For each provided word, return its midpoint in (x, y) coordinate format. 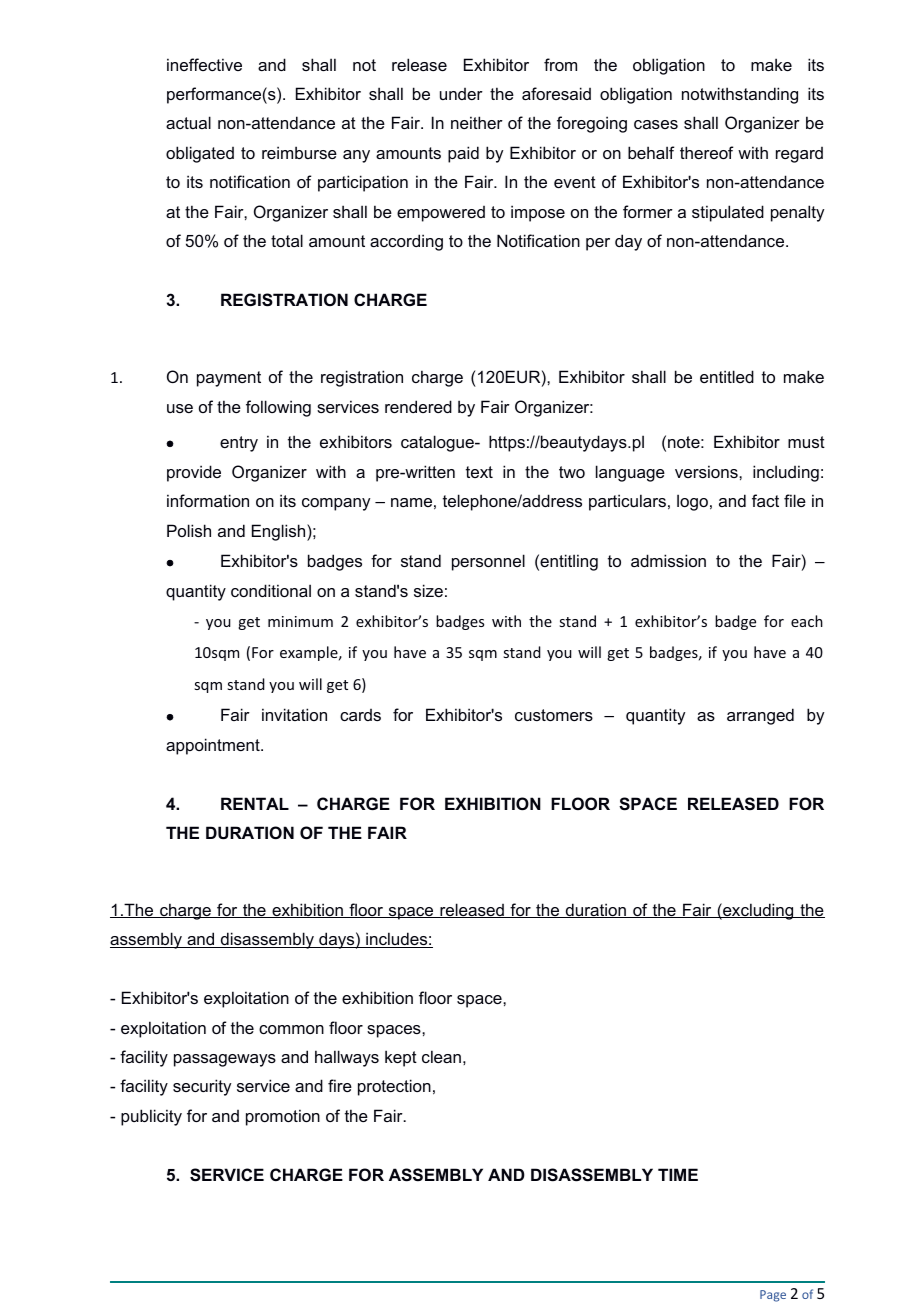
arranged (760, 716)
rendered (418, 406)
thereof (707, 152)
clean (441, 1056)
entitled (727, 376)
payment (229, 379)
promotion (283, 1117)
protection (394, 1087)
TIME (678, 1174)
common (291, 1029)
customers (554, 715)
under (461, 94)
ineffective (204, 64)
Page (773, 1296)
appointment (214, 746)
